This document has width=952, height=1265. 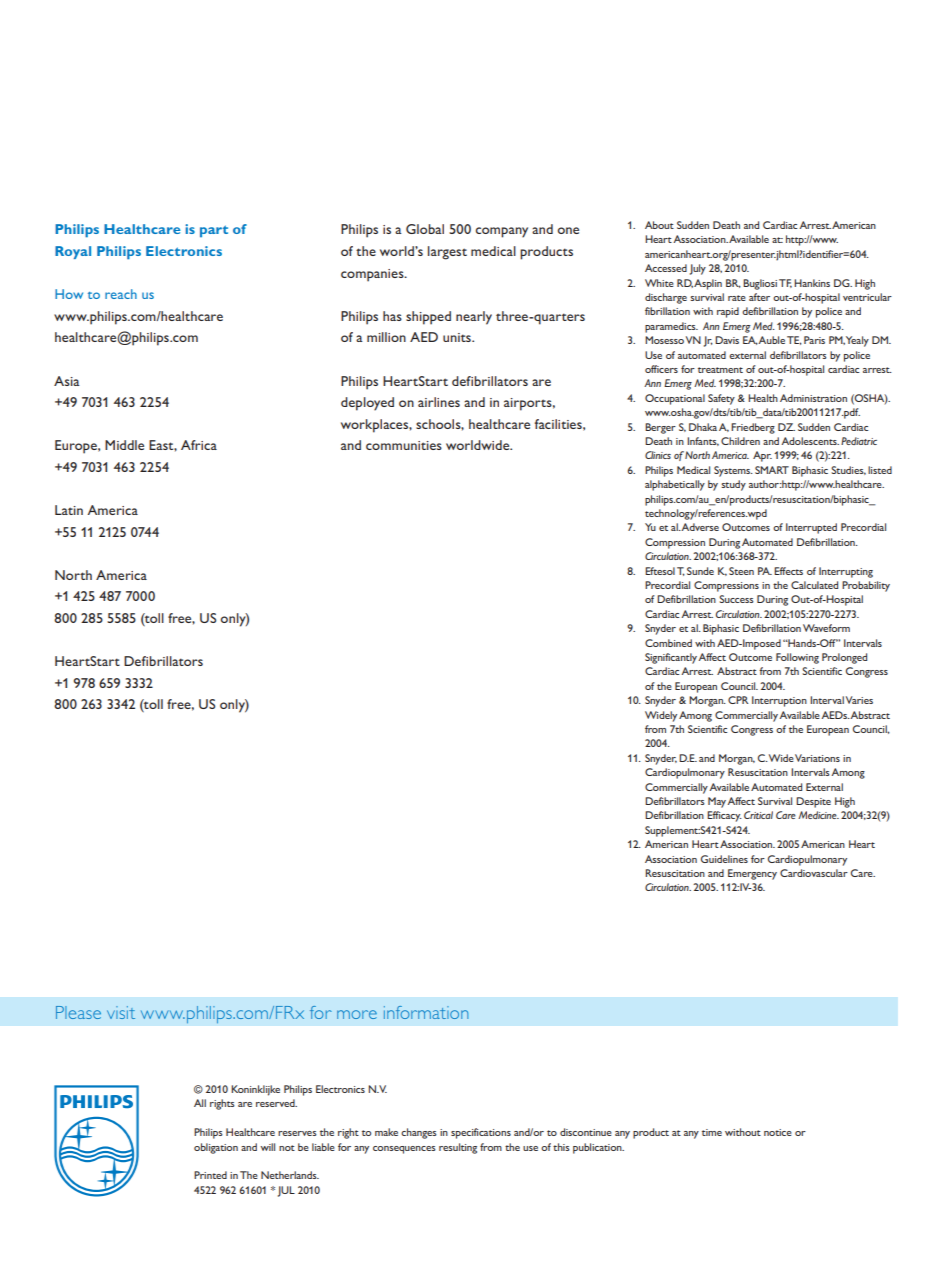 What do you see at coordinates (216, 1148) in the document?
I see `obligation` at bounding box center [216, 1148].
